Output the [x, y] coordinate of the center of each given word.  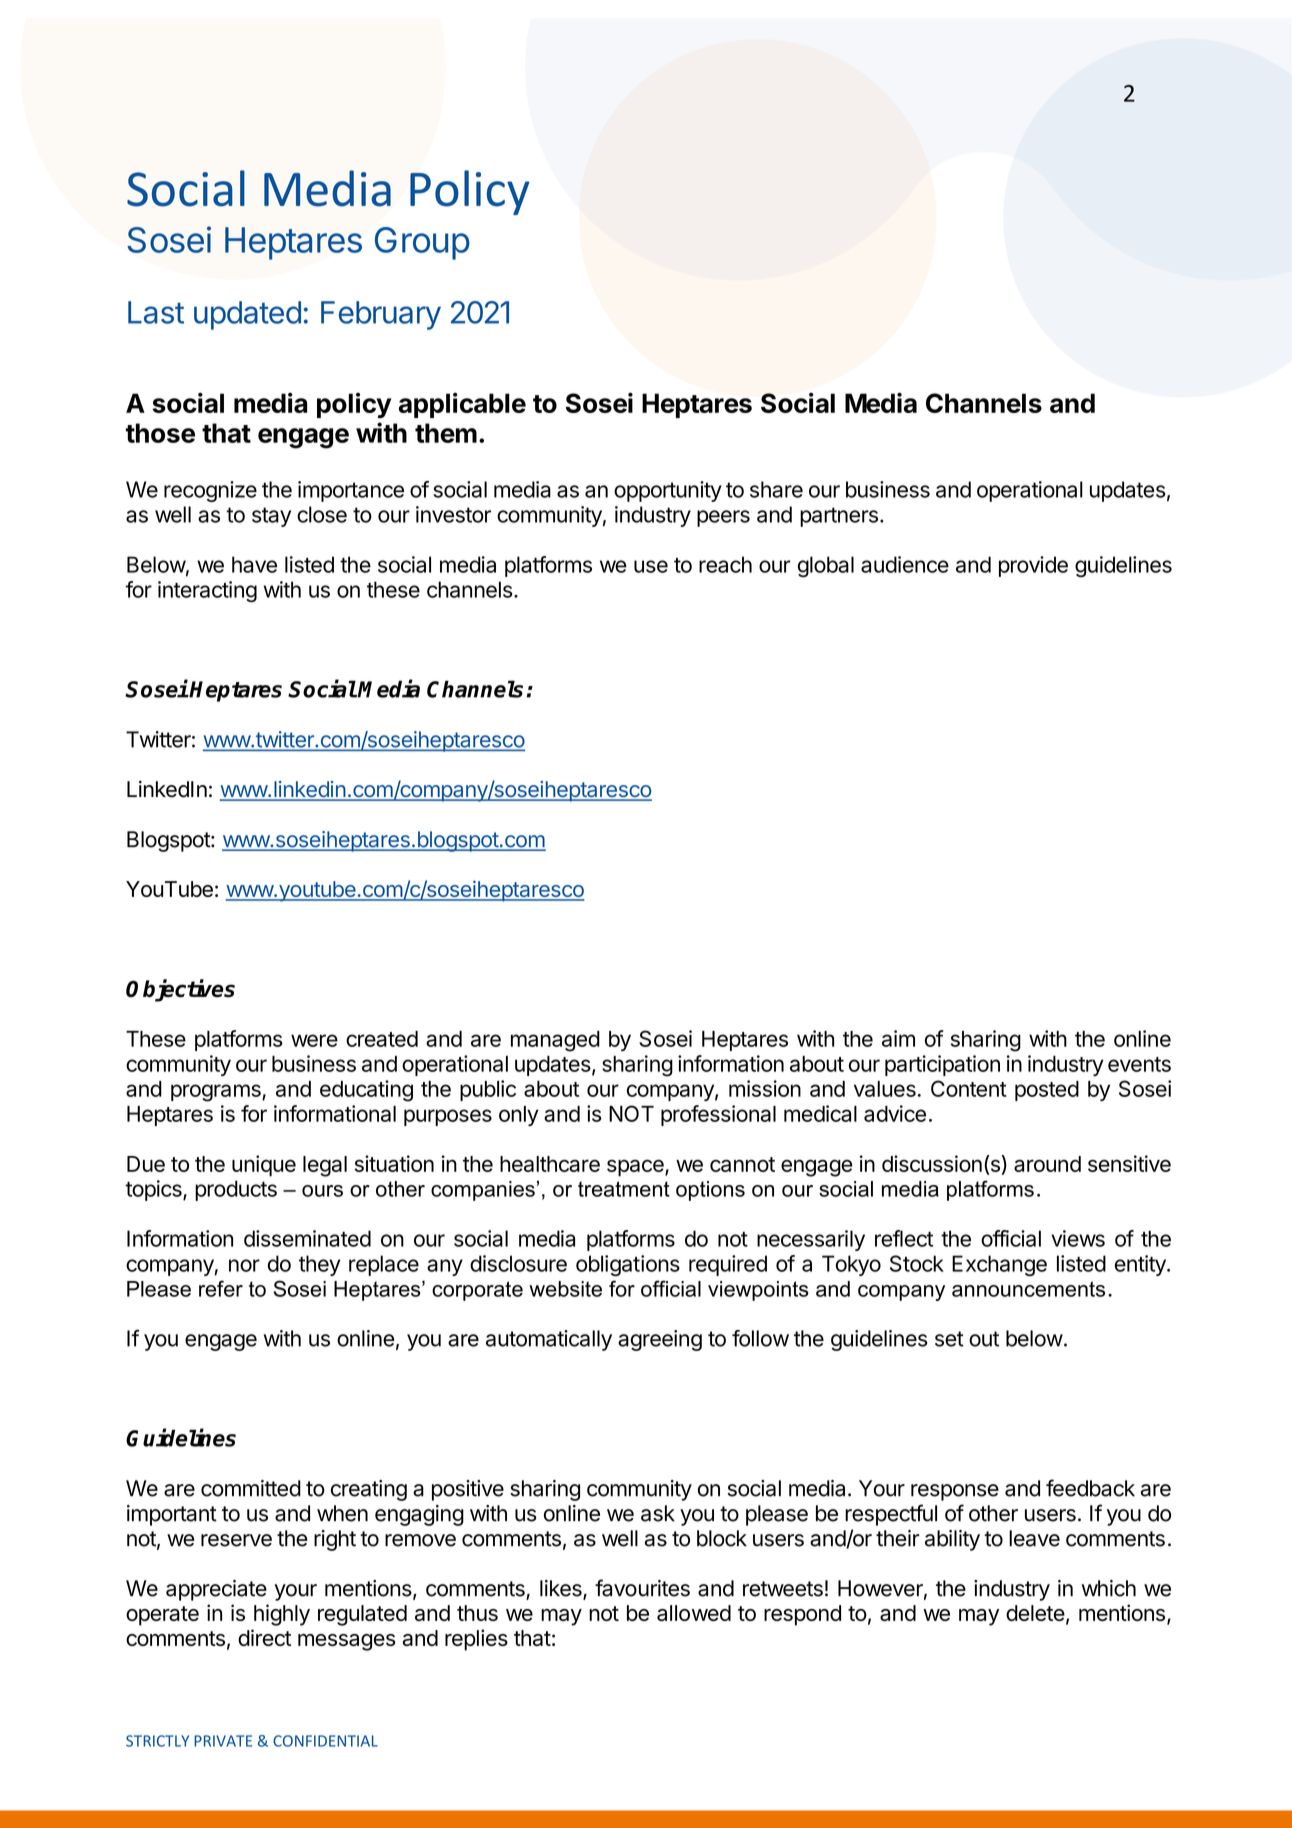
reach [725, 564]
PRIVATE [223, 1741]
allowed [694, 1613]
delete [1035, 1613]
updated [247, 315]
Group [422, 243]
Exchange [999, 1265]
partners [839, 517]
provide [1033, 566]
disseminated [307, 1238]
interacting [207, 591]
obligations [628, 1265]
